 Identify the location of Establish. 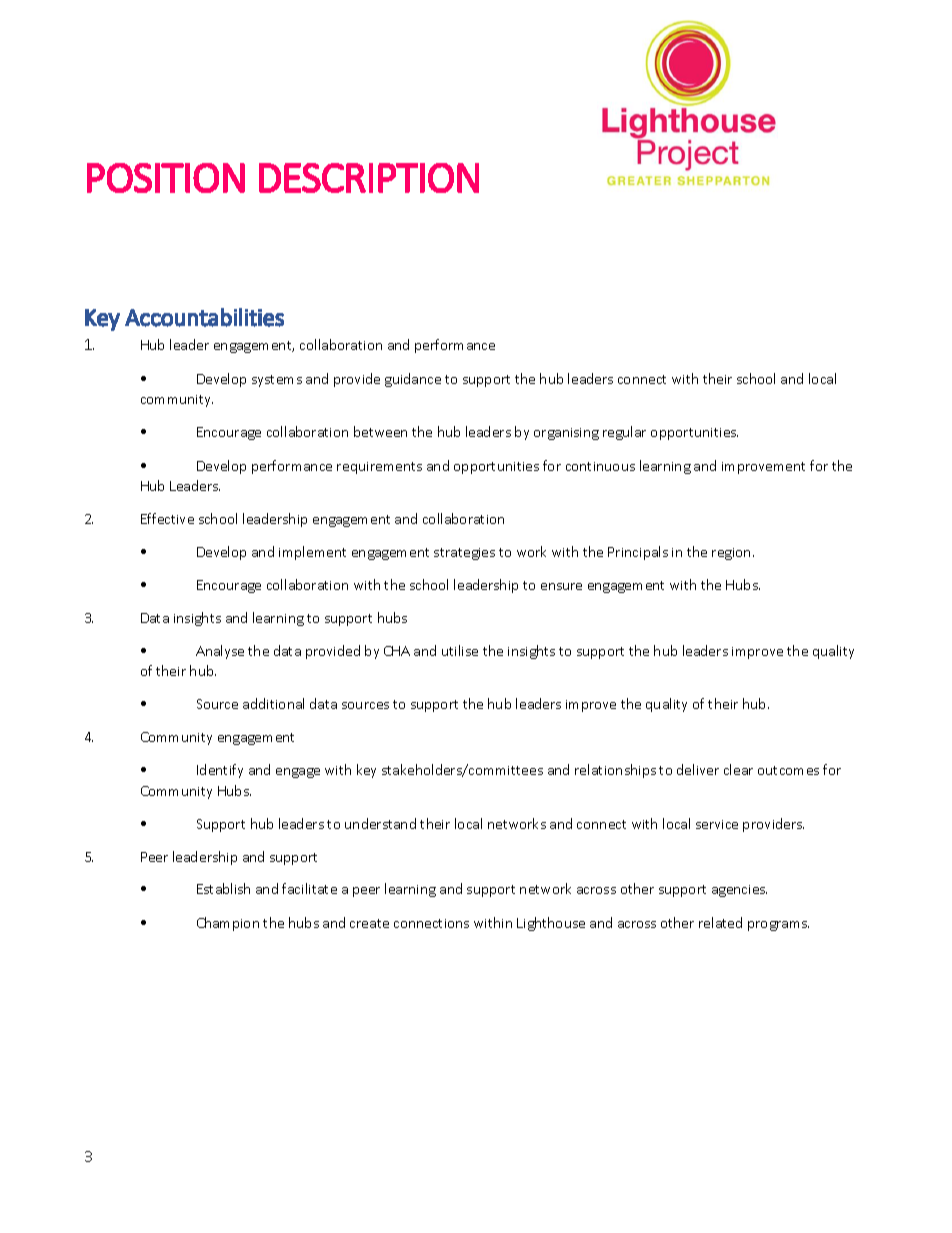
(223, 888).
